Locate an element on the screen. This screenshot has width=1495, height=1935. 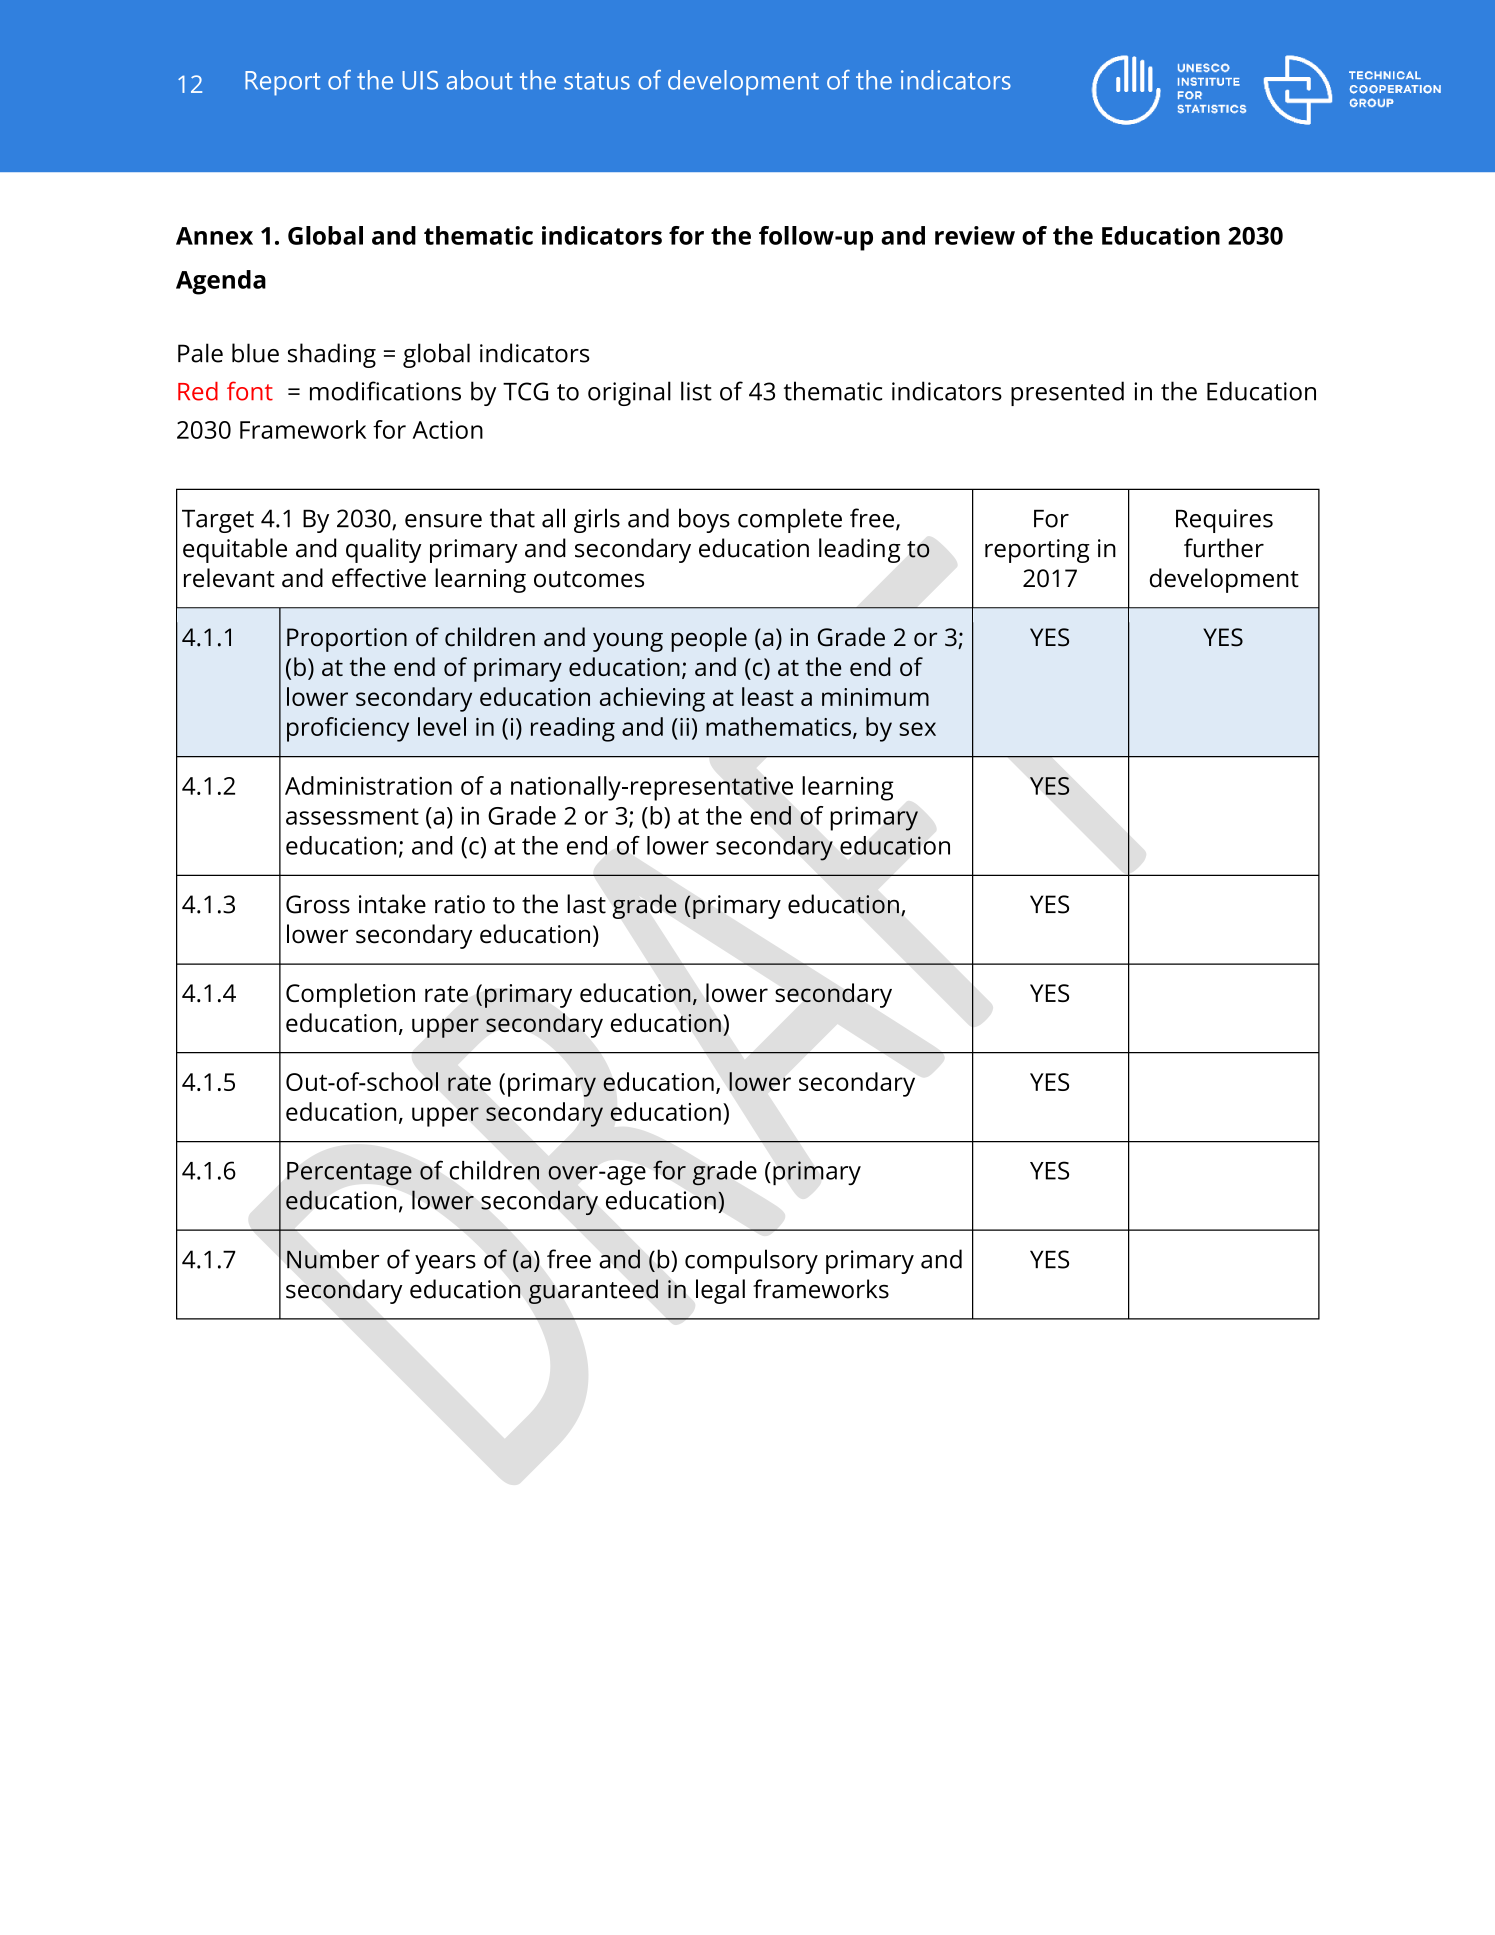
last is located at coordinates (586, 904).
